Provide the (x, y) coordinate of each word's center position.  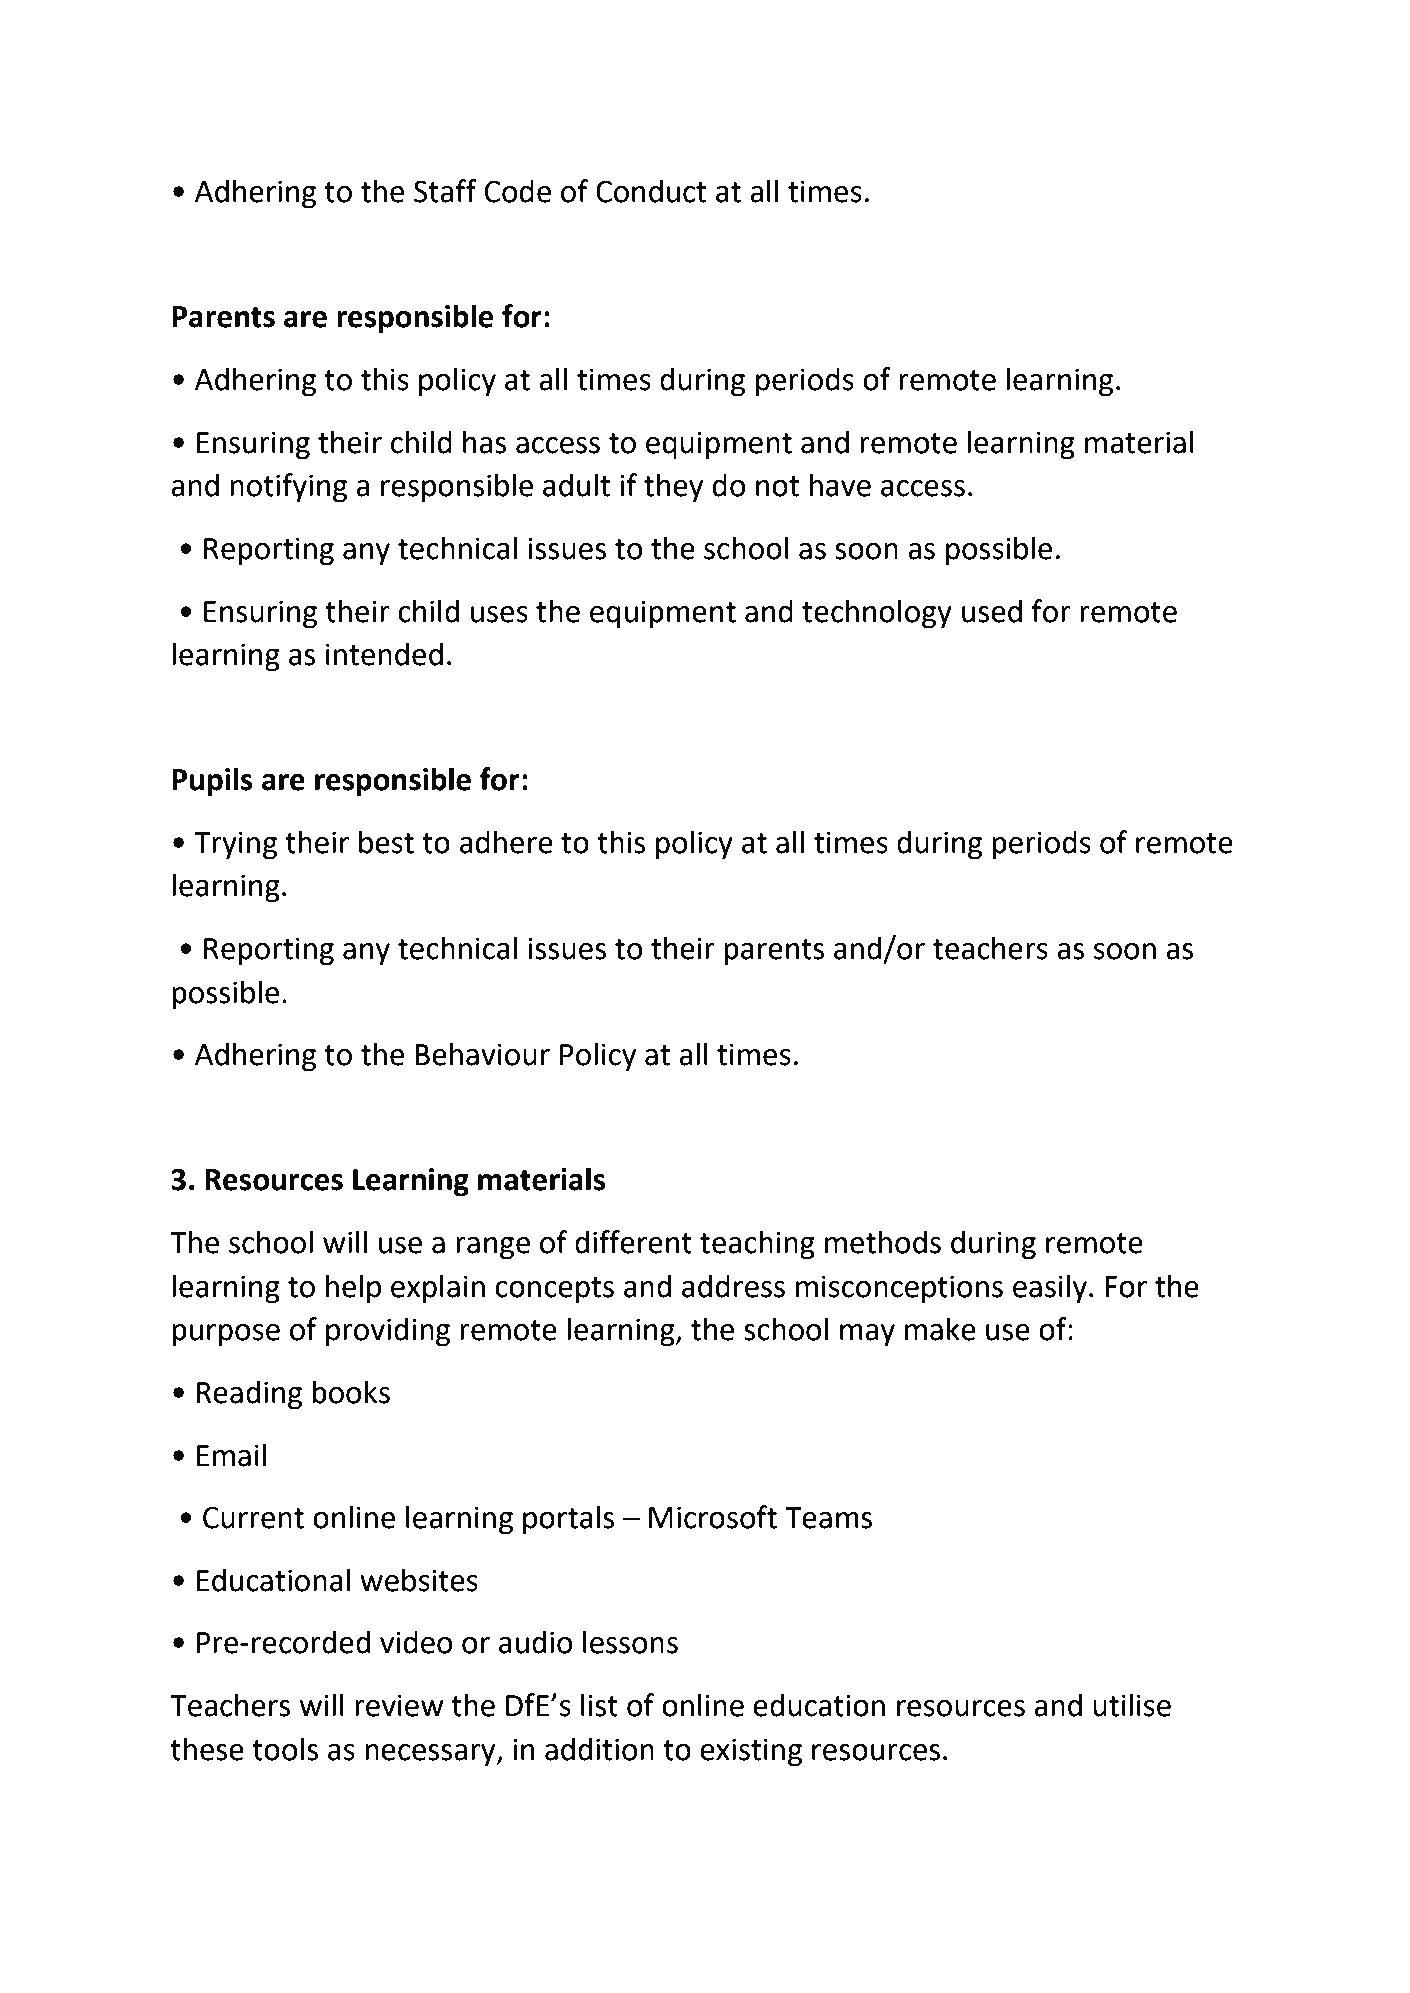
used (992, 611)
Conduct (651, 191)
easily (1050, 1289)
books (351, 1392)
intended (384, 654)
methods (883, 1242)
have (840, 485)
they (673, 488)
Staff (445, 191)
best (386, 842)
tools (285, 1749)
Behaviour (482, 1054)
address (733, 1286)
